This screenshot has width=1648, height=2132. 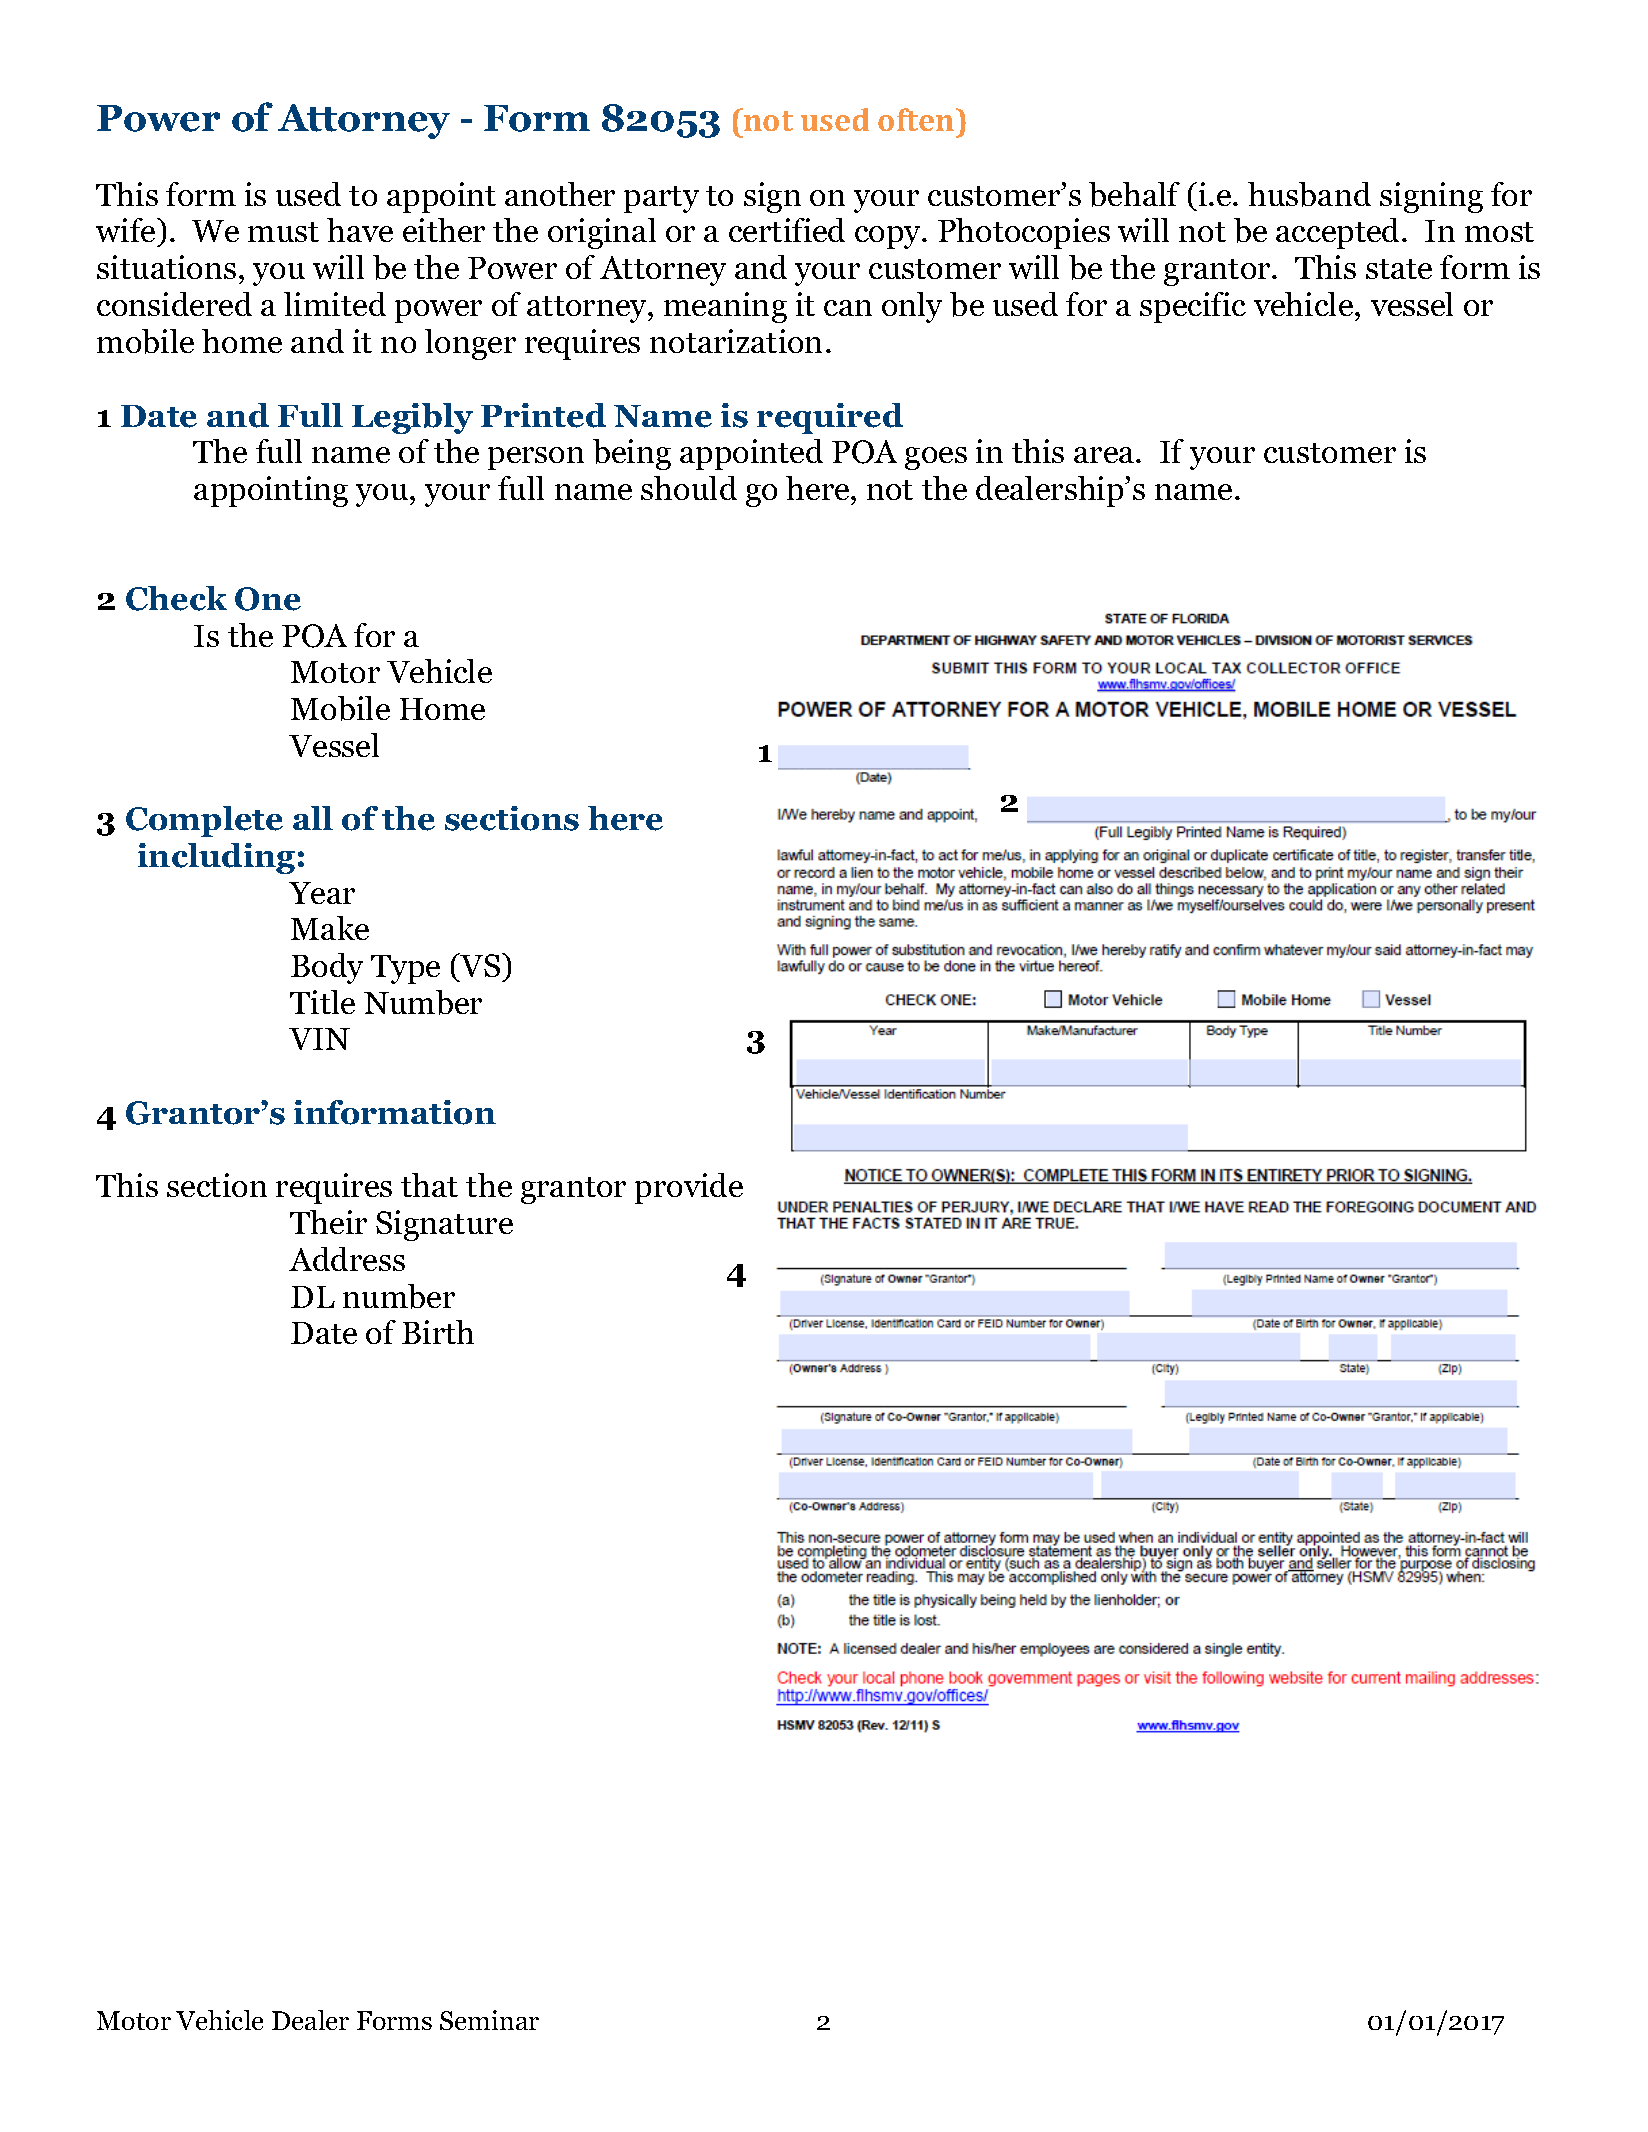 What do you see at coordinates (689, 1188) in the screenshot?
I see `provide` at bounding box center [689, 1188].
